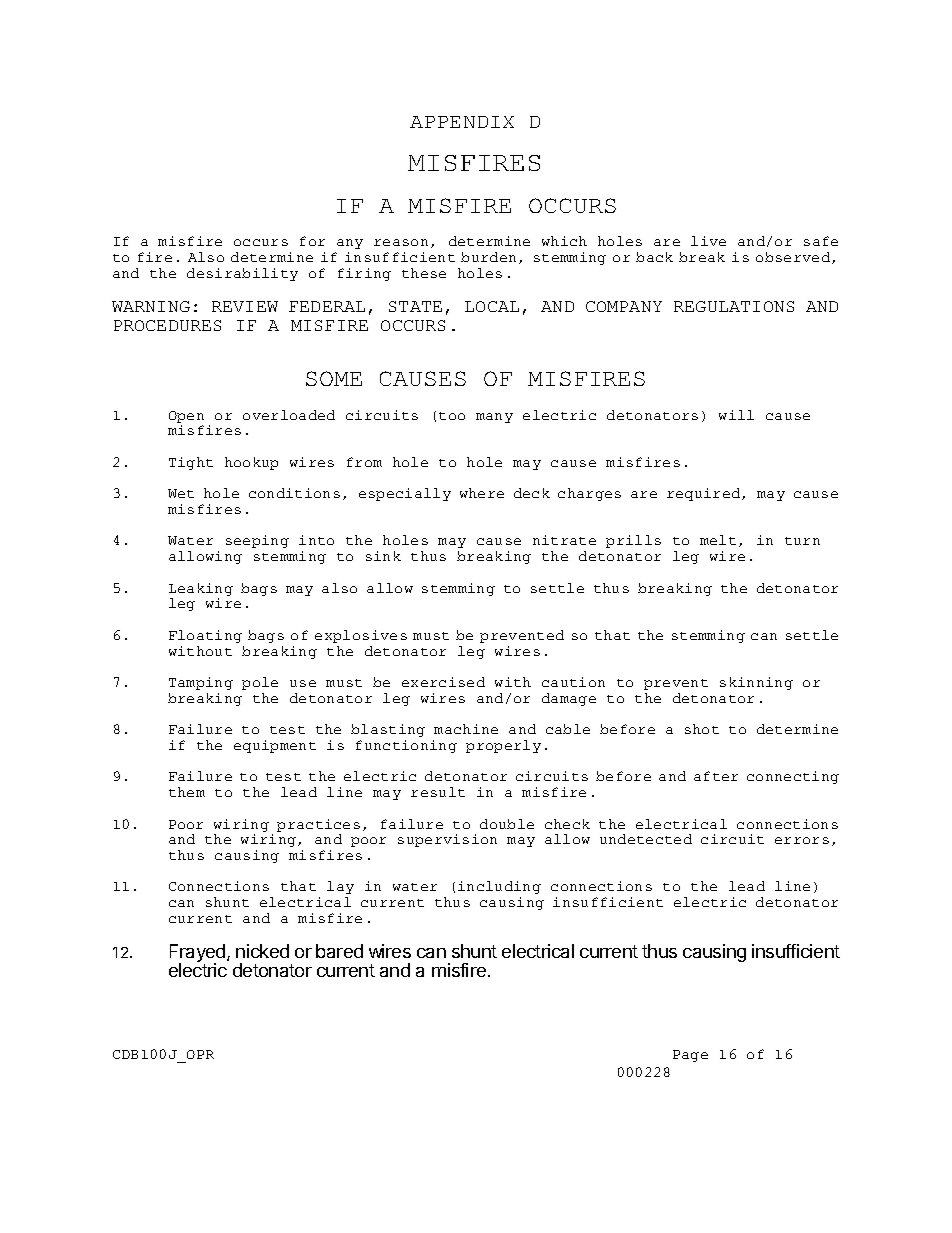 This screenshot has width=952, height=1233. I want to click on shot, so click(702, 729).
